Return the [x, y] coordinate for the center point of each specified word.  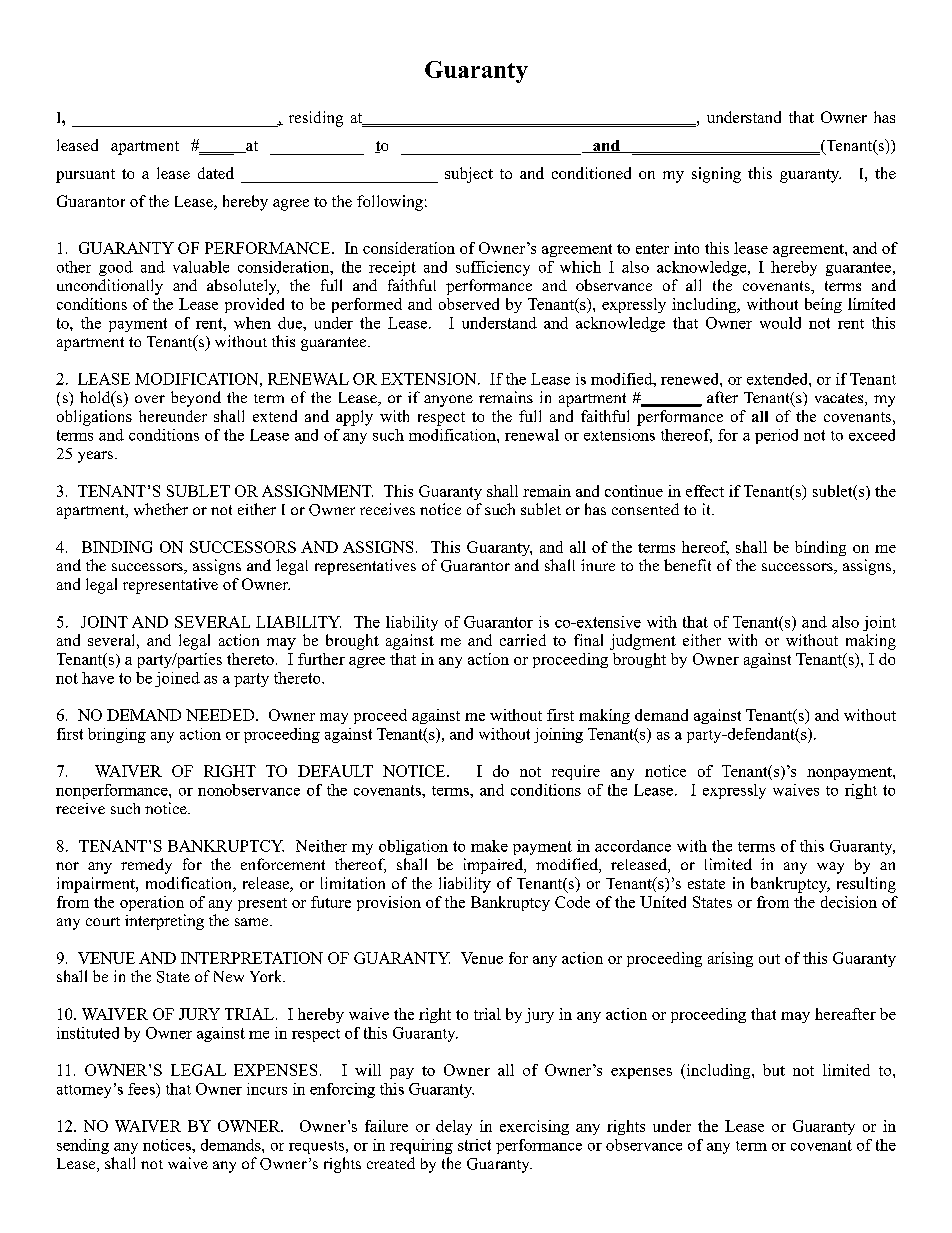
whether [161, 509]
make [489, 846]
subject [469, 175]
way [830, 868]
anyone [448, 401]
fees [142, 1089]
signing [716, 175]
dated [216, 173]
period [776, 436]
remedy [146, 866]
